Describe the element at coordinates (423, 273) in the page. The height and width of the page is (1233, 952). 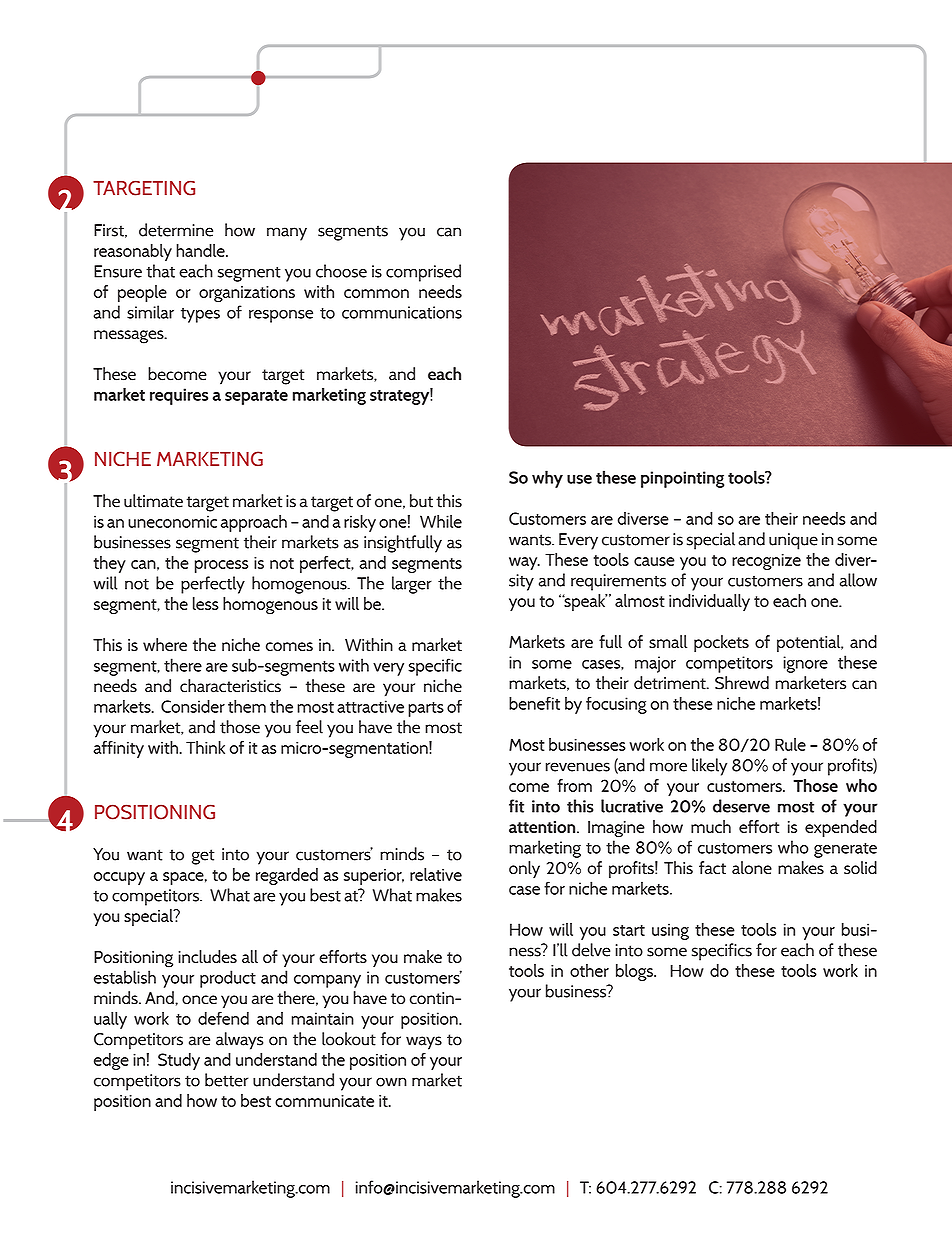
I see `comprised` at that location.
